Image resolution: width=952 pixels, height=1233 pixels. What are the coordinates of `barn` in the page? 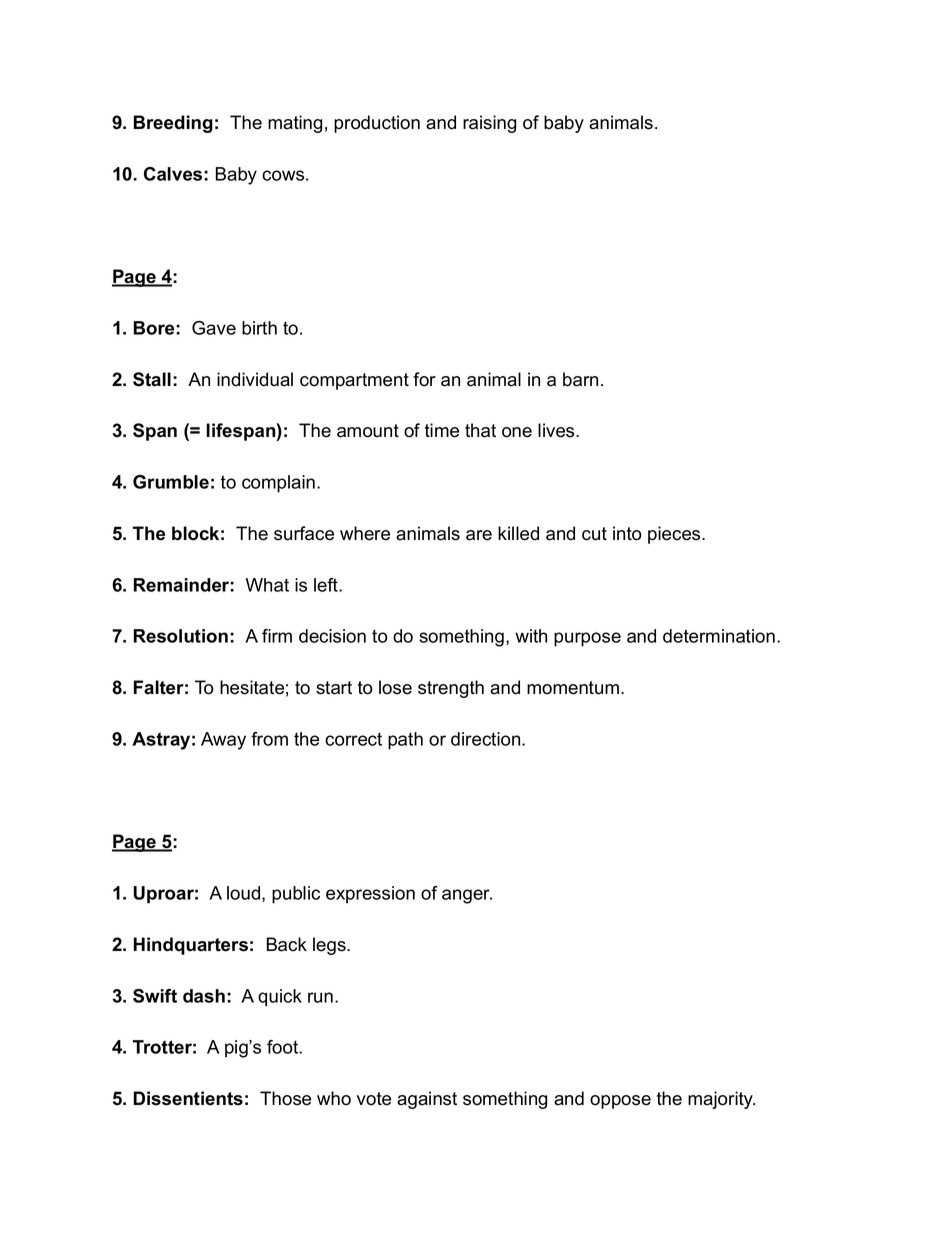 It's located at (580, 379).
